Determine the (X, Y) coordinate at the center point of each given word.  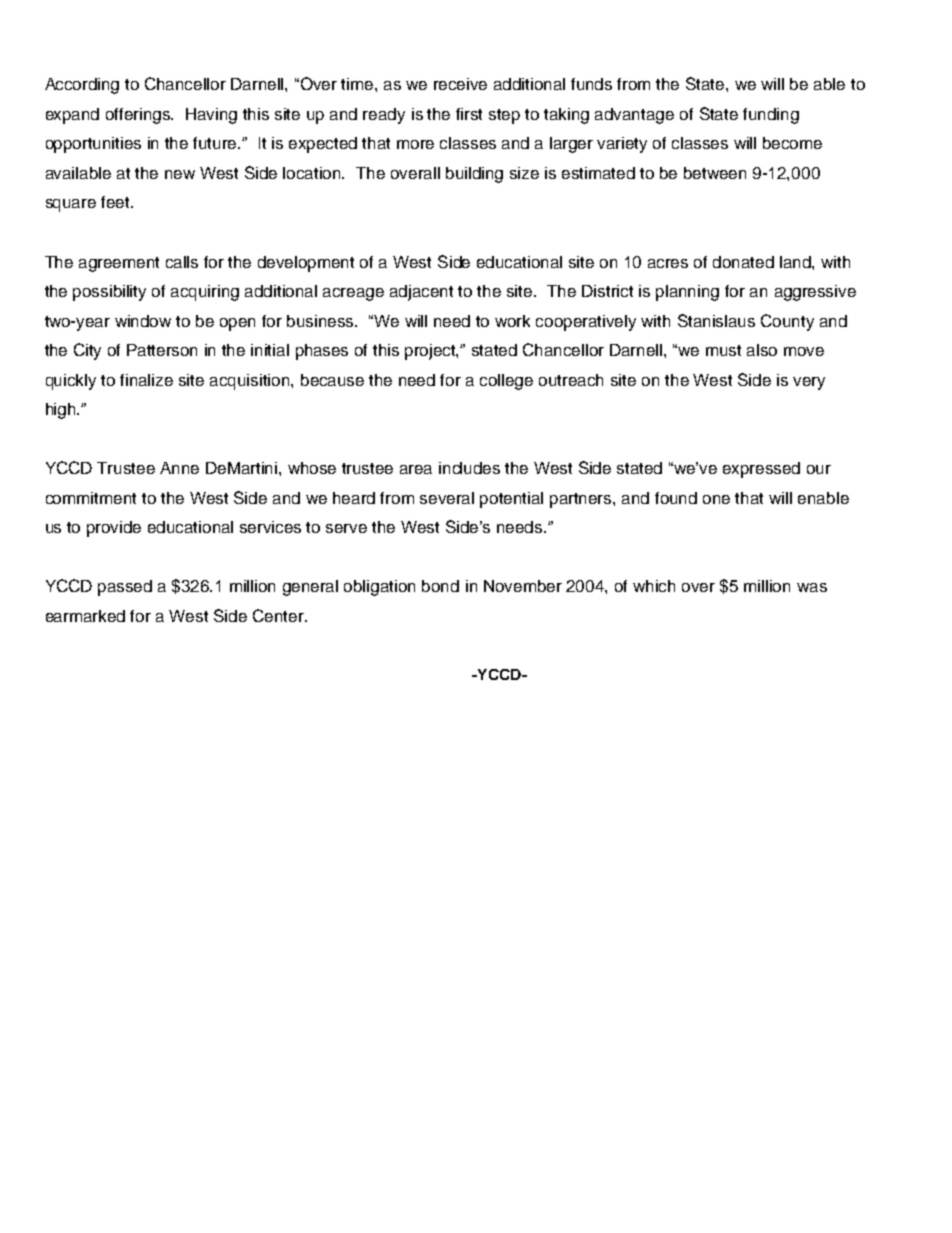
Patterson (162, 350)
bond (440, 586)
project (431, 352)
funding (771, 116)
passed (125, 588)
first (469, 114)
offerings (139, 116)
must (723, 350)
